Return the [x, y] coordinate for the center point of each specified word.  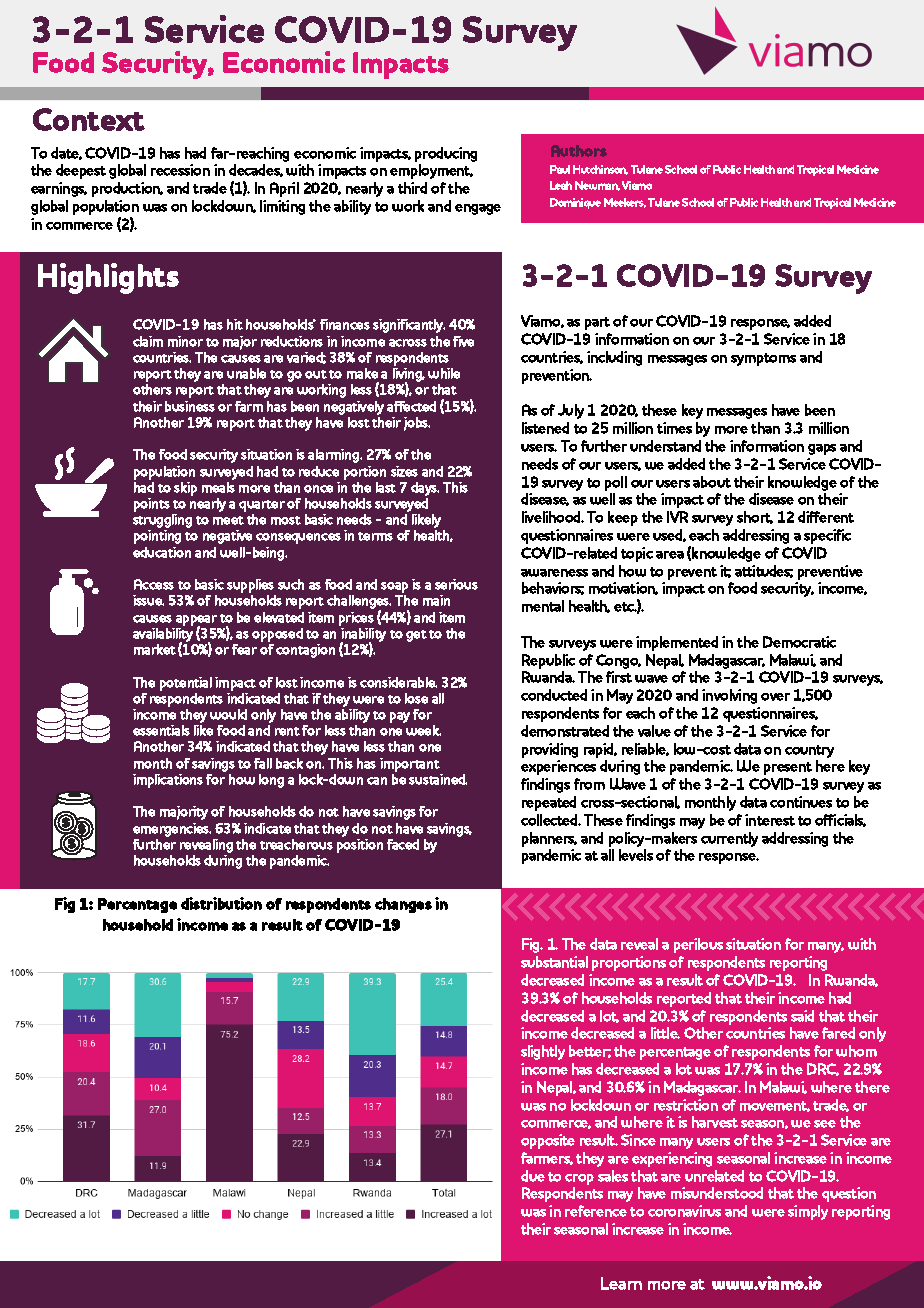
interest [770, 820]
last [386, 487]
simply [808, 1212]
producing [446, 154]
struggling [162, 521]
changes [403, 905]
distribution [221, 903]
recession [180, 170]
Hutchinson [600, 170]
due [533, 1176]
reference [596, 1211]
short [755, 517]
